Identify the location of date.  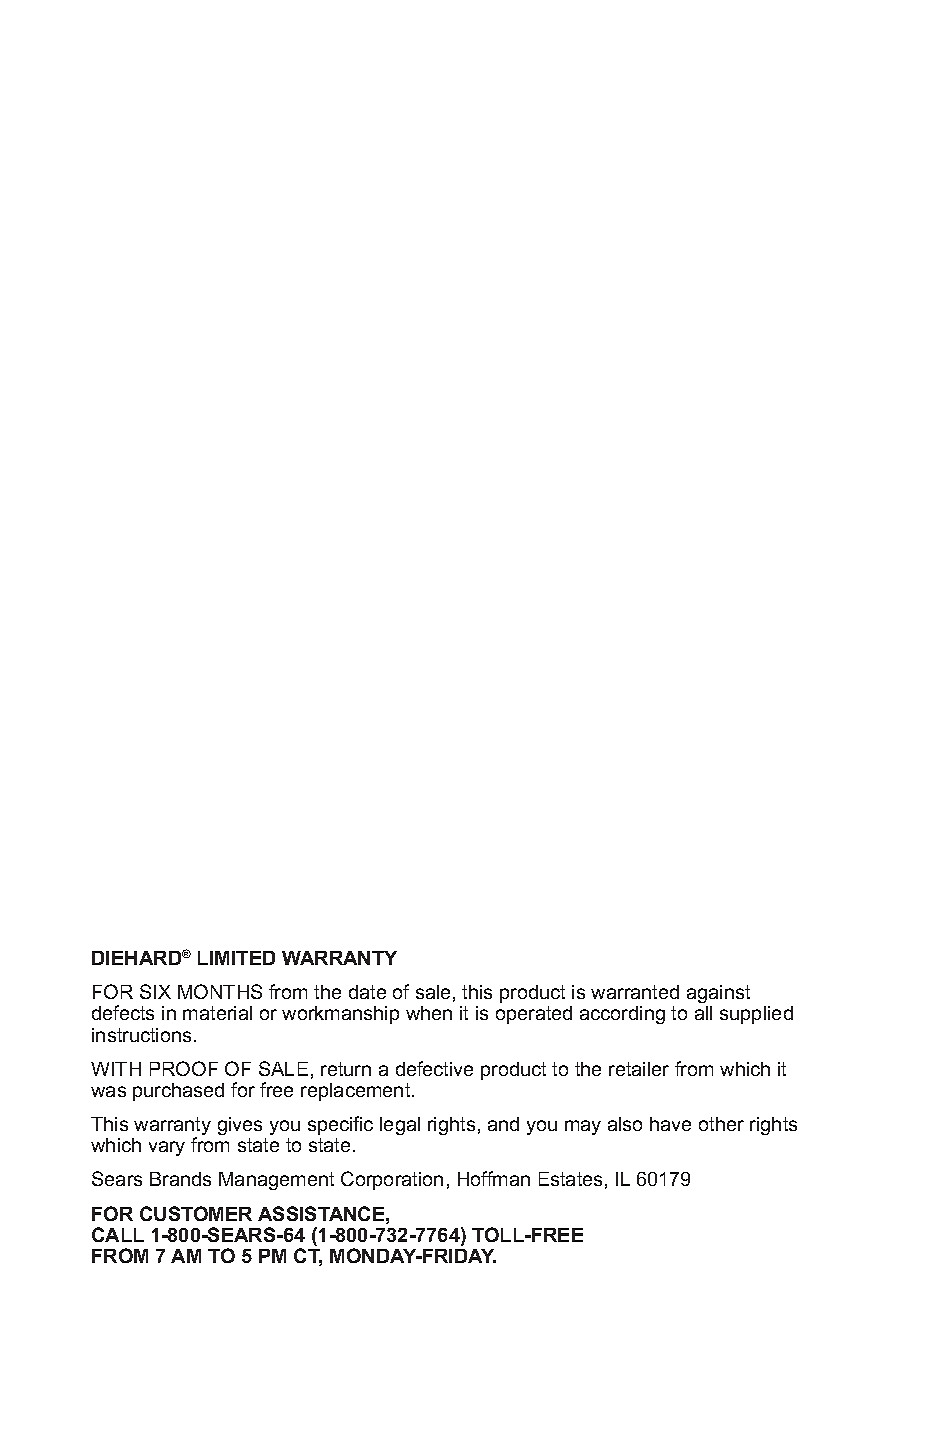
(367, 992).
